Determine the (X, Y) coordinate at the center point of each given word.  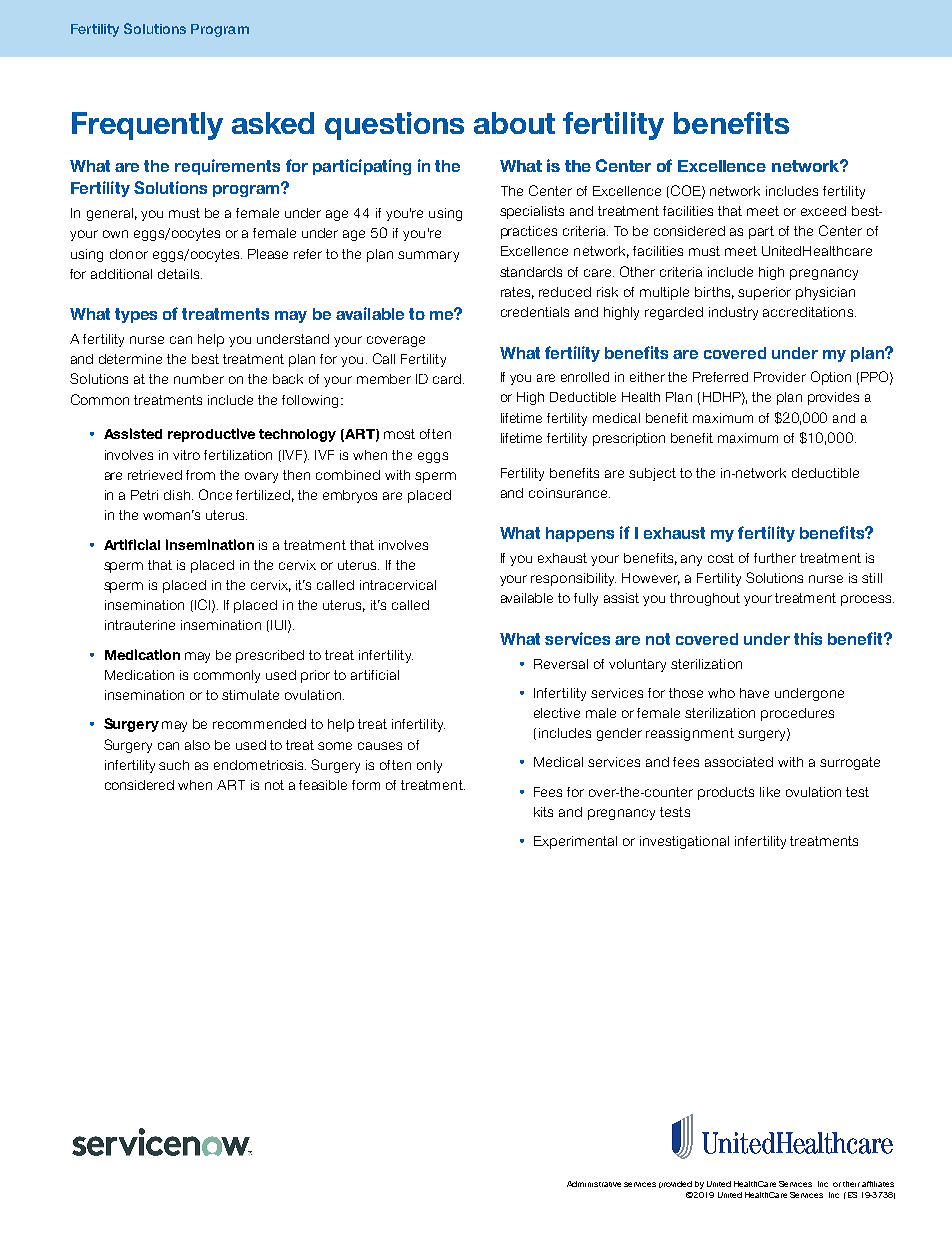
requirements (227, 167)
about (514, 123)
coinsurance (569, 493)
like (770, 792)
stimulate (250, 695)
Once (215, 494)
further (775, 558)
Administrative (594, 1184)
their (851, 1184)
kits (543, 812)
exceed (823, 211)
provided (675, 1184)
